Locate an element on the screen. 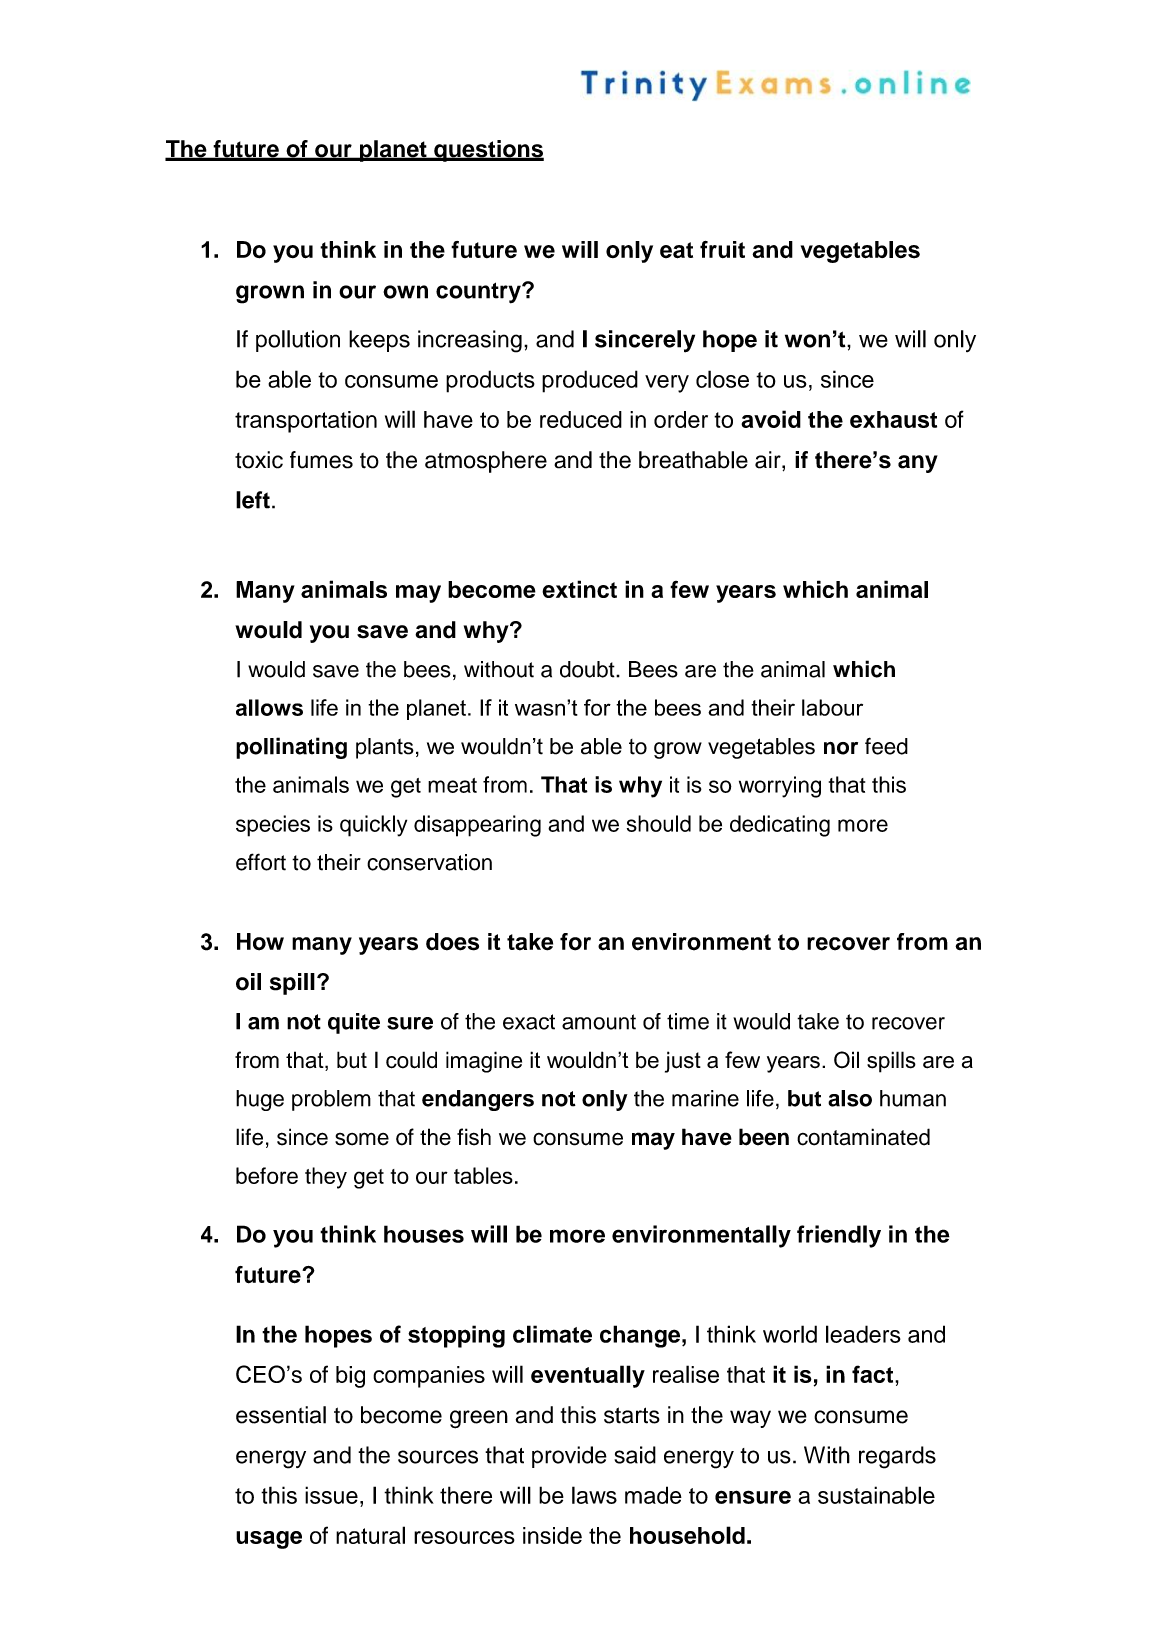 The image size is (1157, 1637). laws is located at coordinates (594, 1495).
